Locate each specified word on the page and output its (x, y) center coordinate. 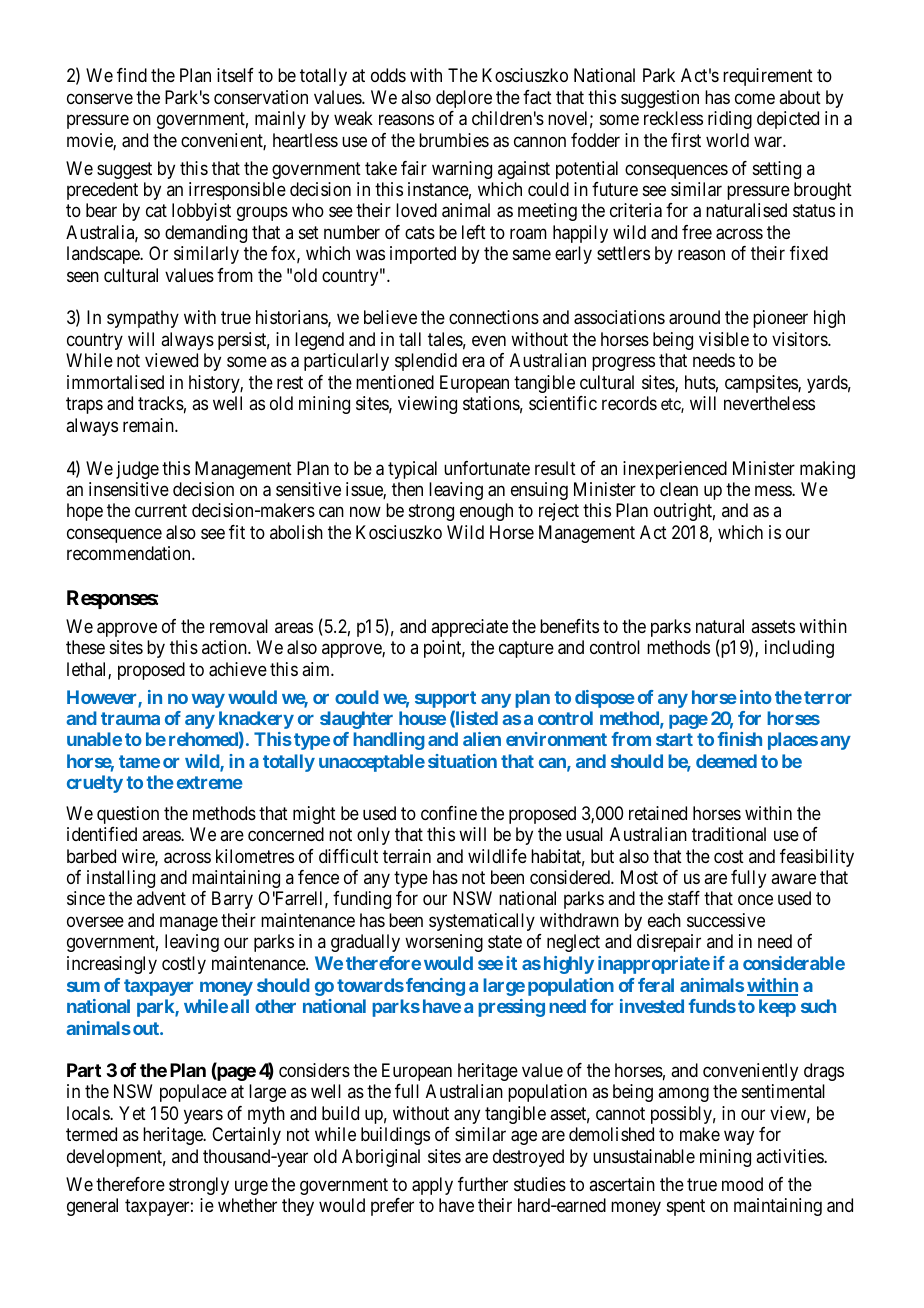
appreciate (469, 628)
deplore (464, 99)
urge (251, 1187)
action (225, 647)
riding (730, 120)
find (132, 75)
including (799, 649)
